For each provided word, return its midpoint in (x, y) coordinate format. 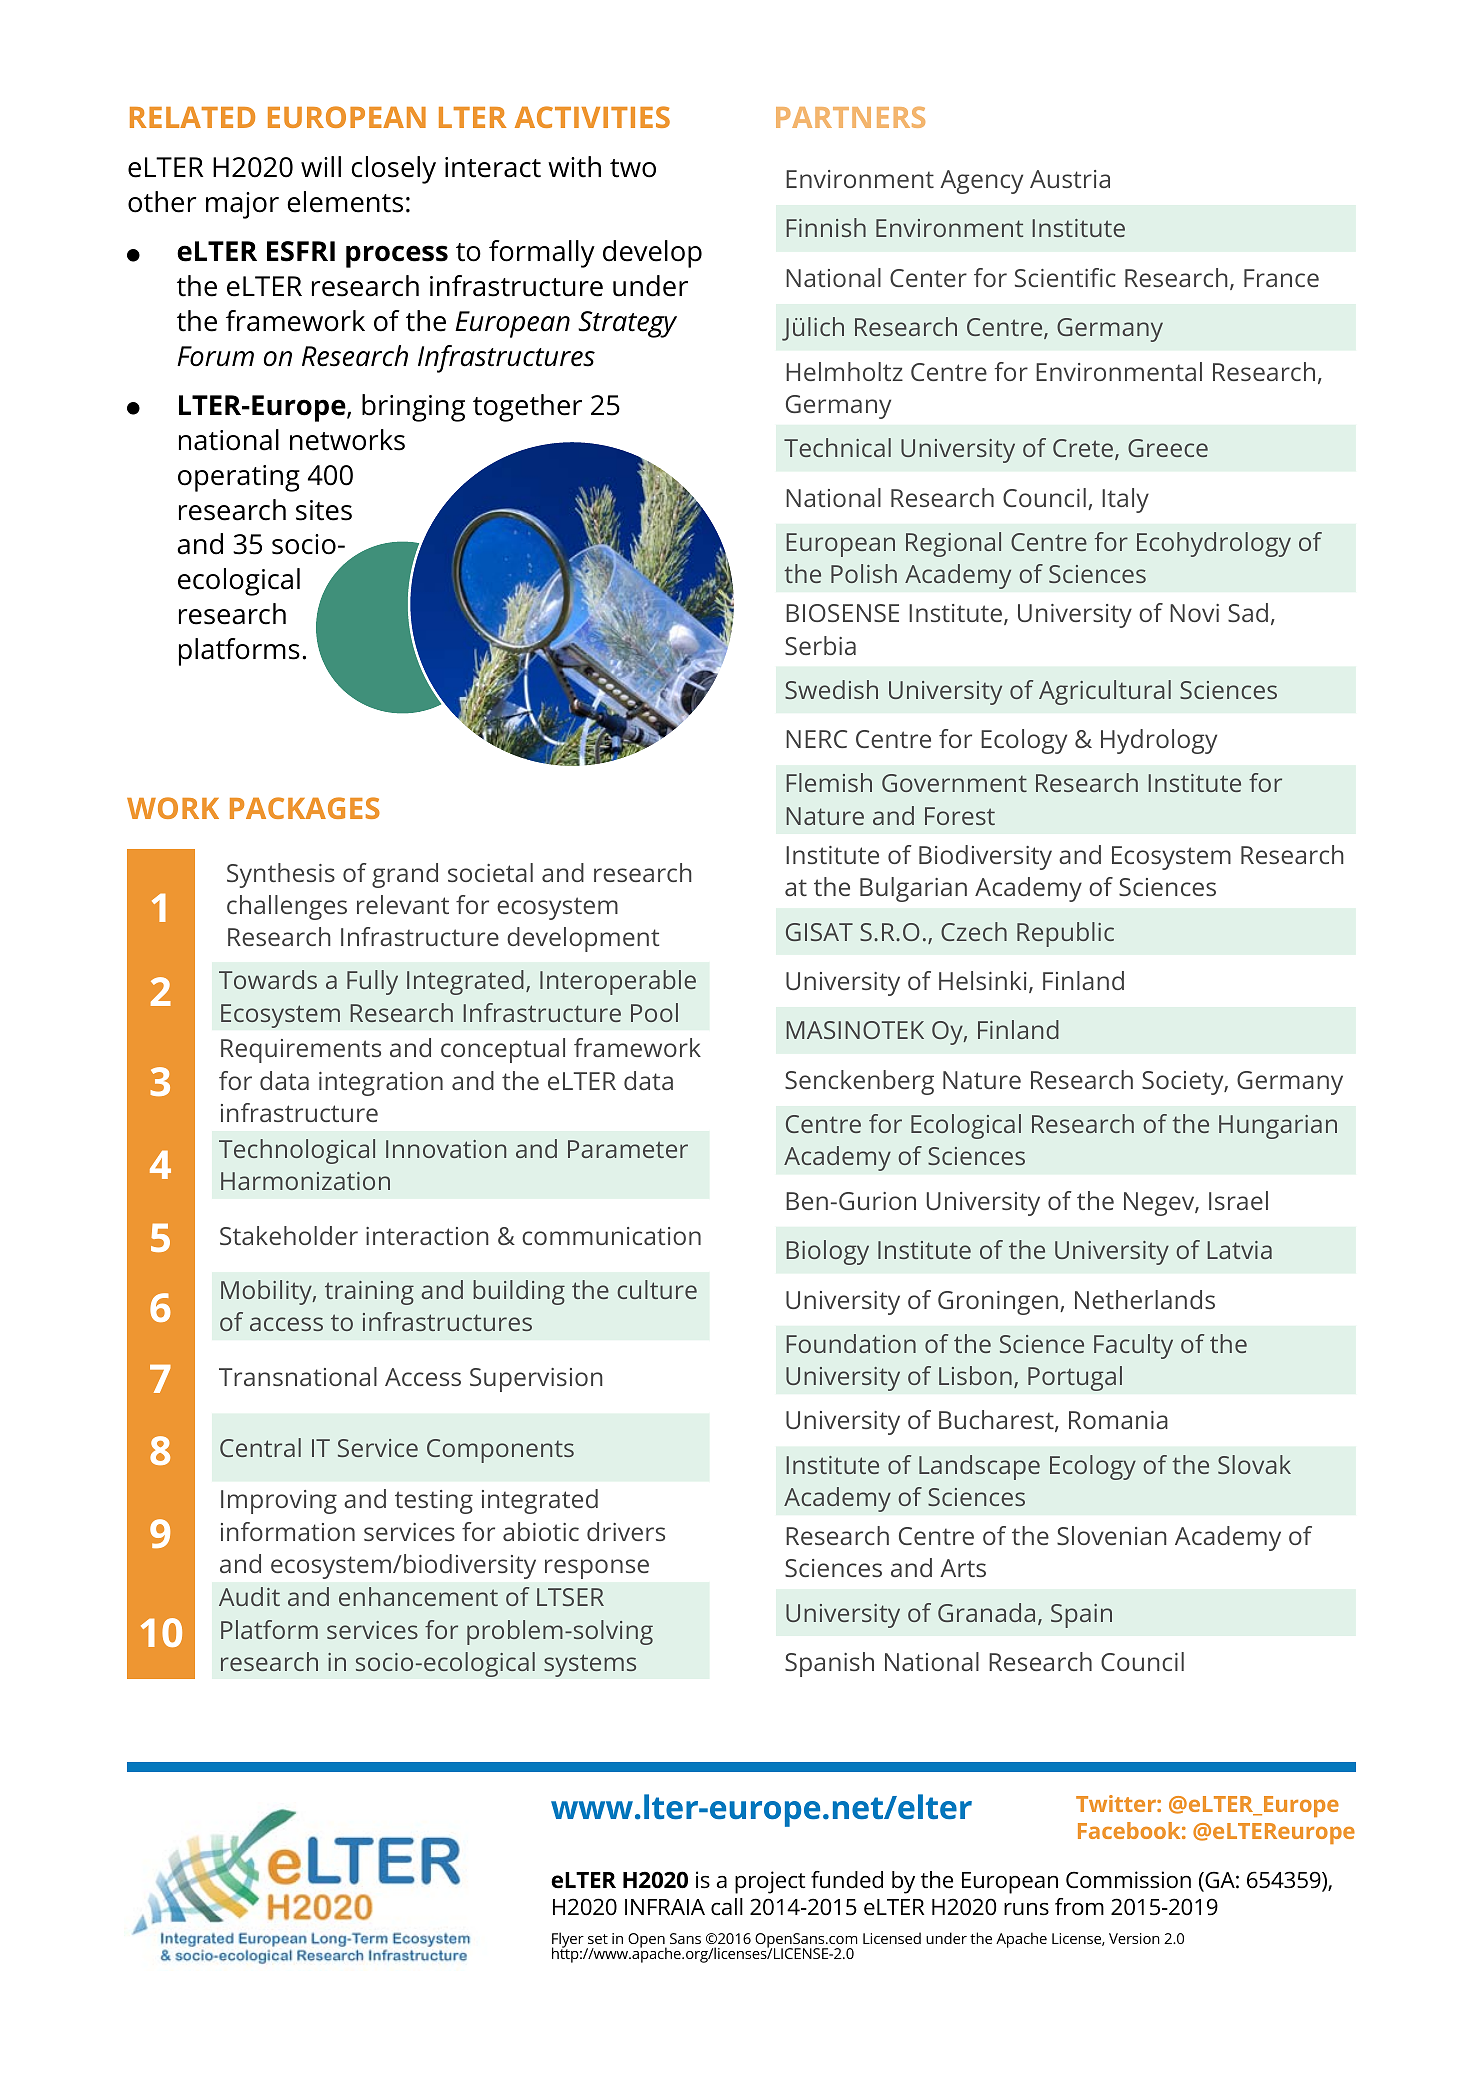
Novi (1194, 613)
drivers (626, 1531)
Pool (654, 1012)
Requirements (301, 1051)
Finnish (826, 227)
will (321, 166)
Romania (1118, 1420)
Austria (1070, 179)
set (598, 1939)
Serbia (820, 645)
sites (324, 510)
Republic (1065, 934)
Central (260, 1447)
